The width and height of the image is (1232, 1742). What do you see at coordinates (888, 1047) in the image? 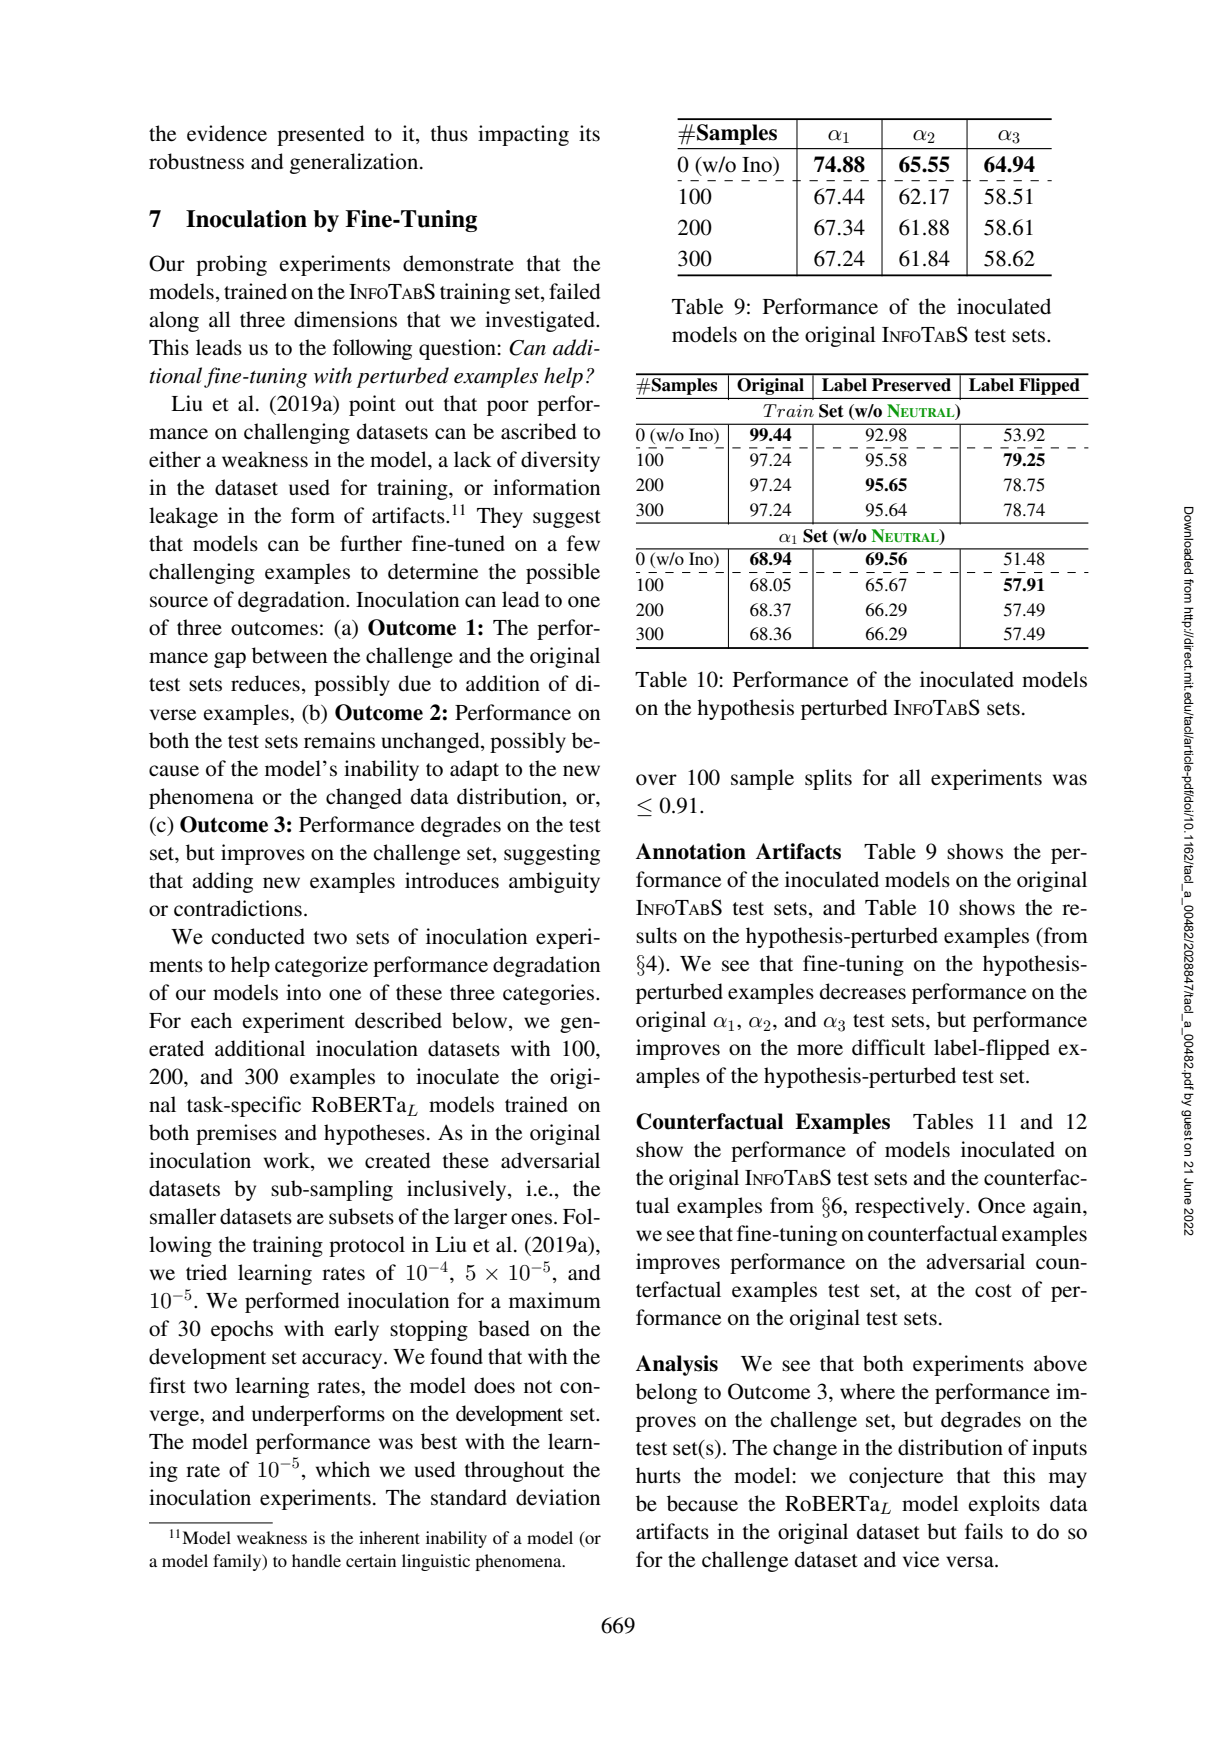
I see `difficult` at bounding box center [888, 1047].
